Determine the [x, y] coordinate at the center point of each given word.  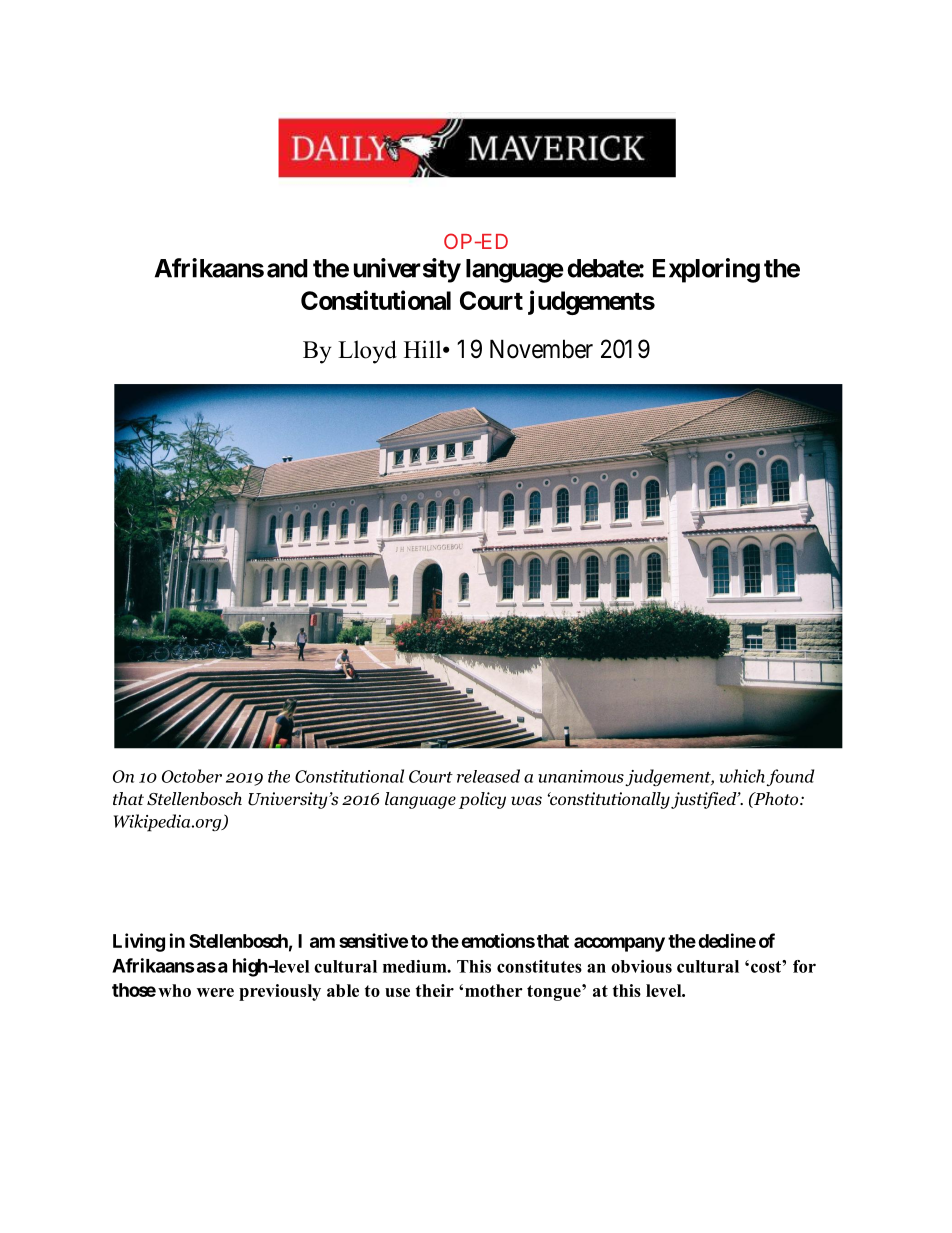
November [541, 349]
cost [767, 967]
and [287, 268]
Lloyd [367, 352]
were [215, 992]
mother [493, 990]
